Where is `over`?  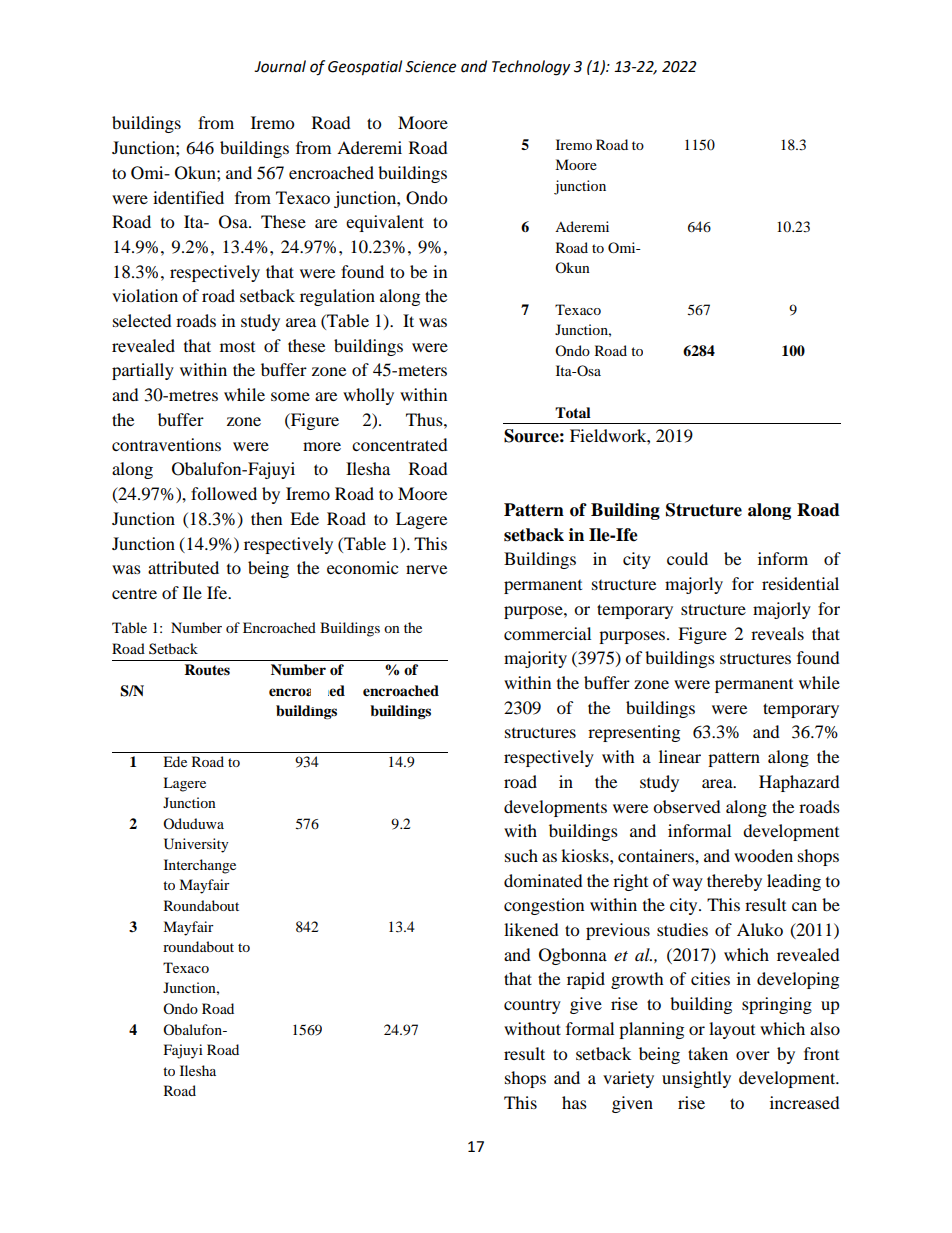
over is located at coordinates (753, 1055).
